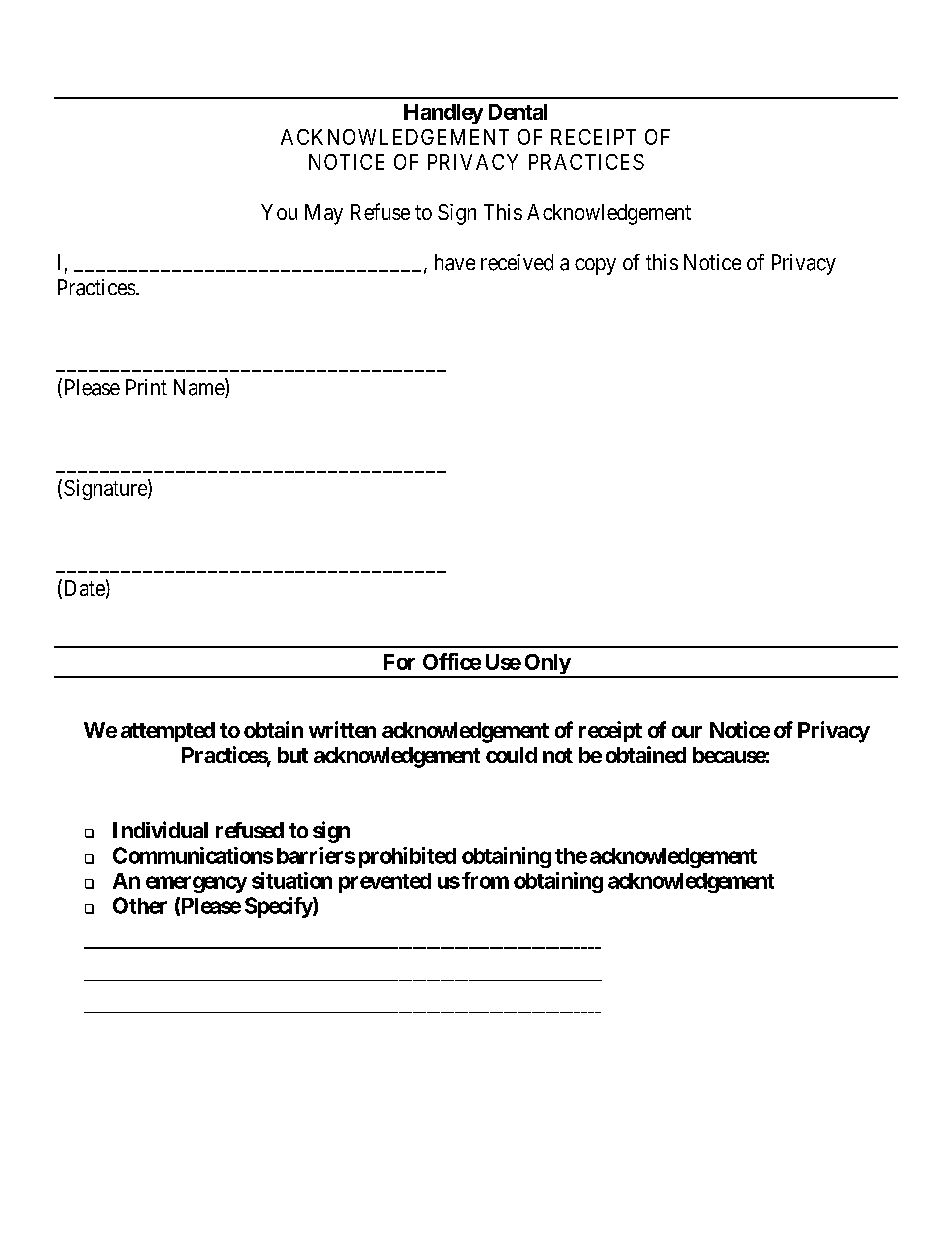  What do you see at coordinates (196, 884) in the page?
I see `emergency` at bounding box center [196, 884].
